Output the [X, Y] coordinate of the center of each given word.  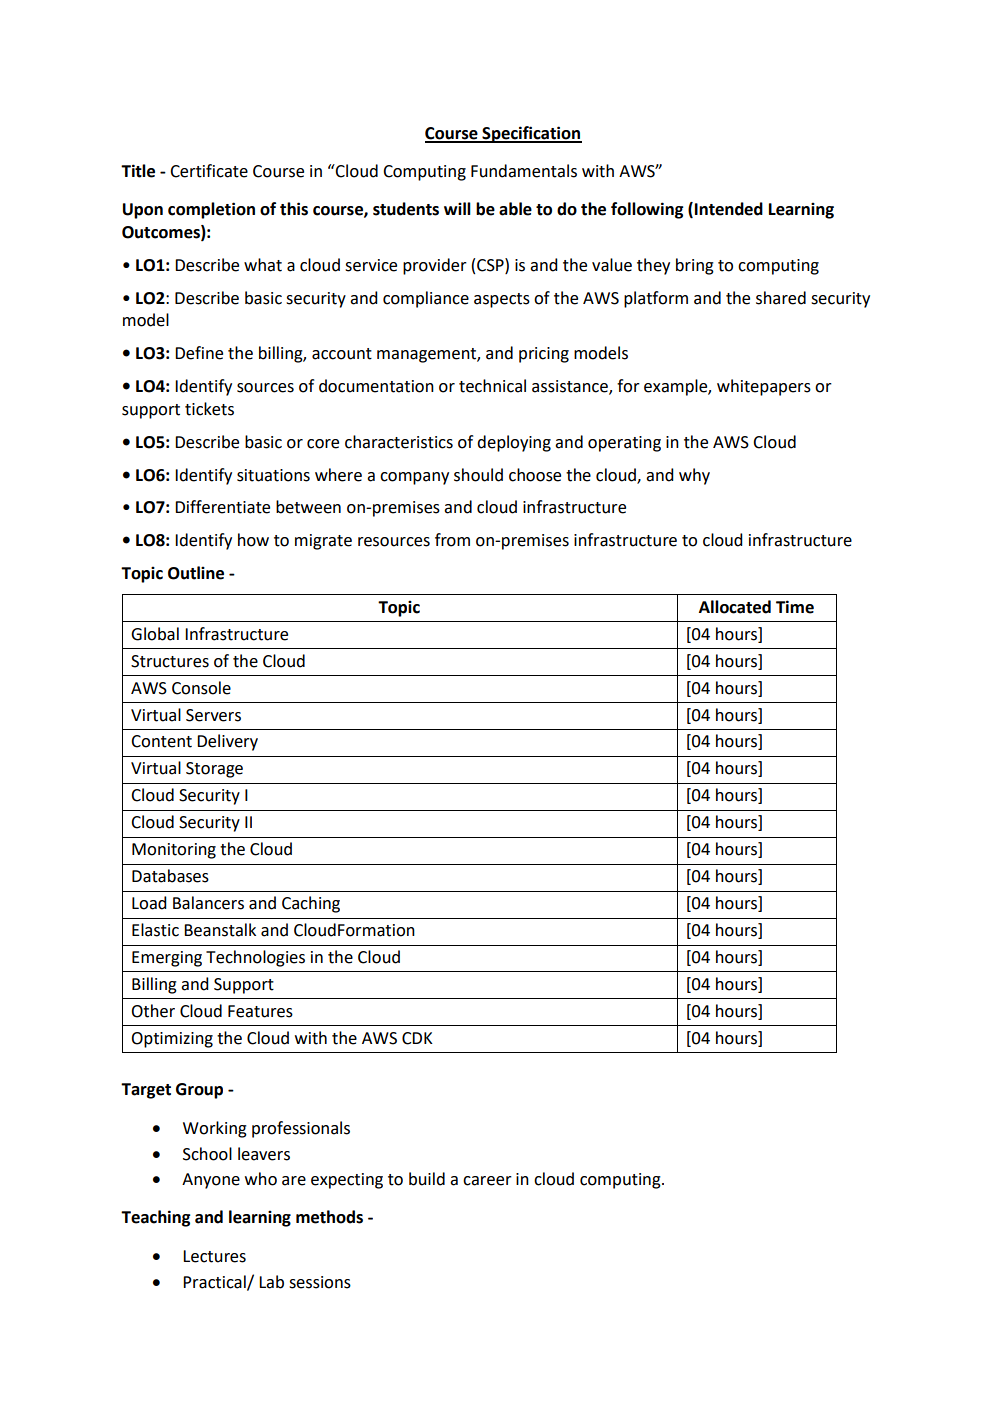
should [478, 475]
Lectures [214, 1256]
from [452, 540]
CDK [417, 1038]
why [694, 476]
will [457, 208]
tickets [209, 409]
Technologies [255, 958]
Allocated [735, 607]
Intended [729, 209]
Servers [213, 715]
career [487, 1181]
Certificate [209, 171]
